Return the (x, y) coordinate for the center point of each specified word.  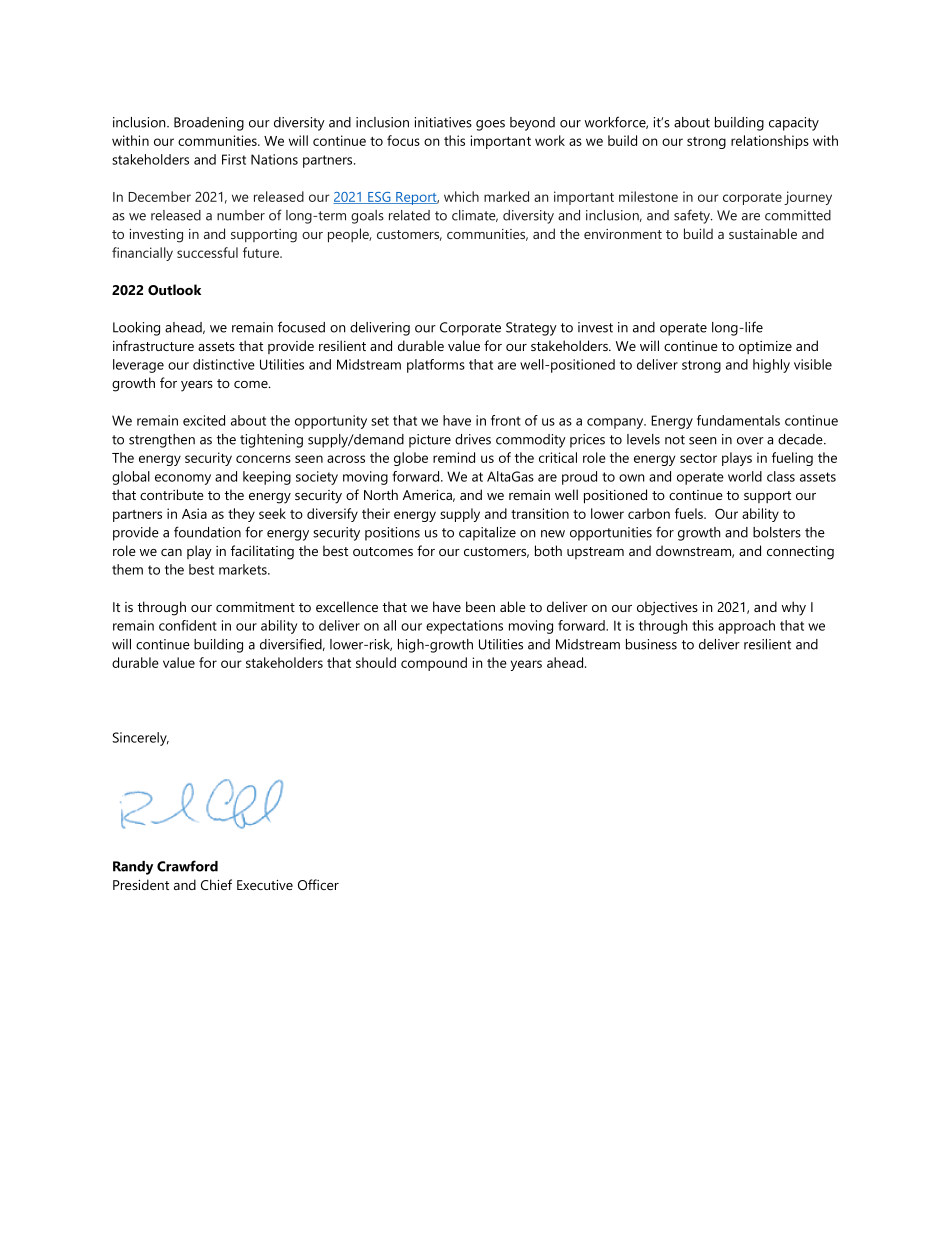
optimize (765, 347)
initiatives (443, 122)
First (234, 159)
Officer (318, 884)
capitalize (487, 534)
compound (434, 664)
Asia (194, 513)
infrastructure (153, 345)
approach (746, 627)
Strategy (531, 329)
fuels (690, 513)
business (651, 644)
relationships (770, 142)
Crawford (187, 866)
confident (188, 625)
